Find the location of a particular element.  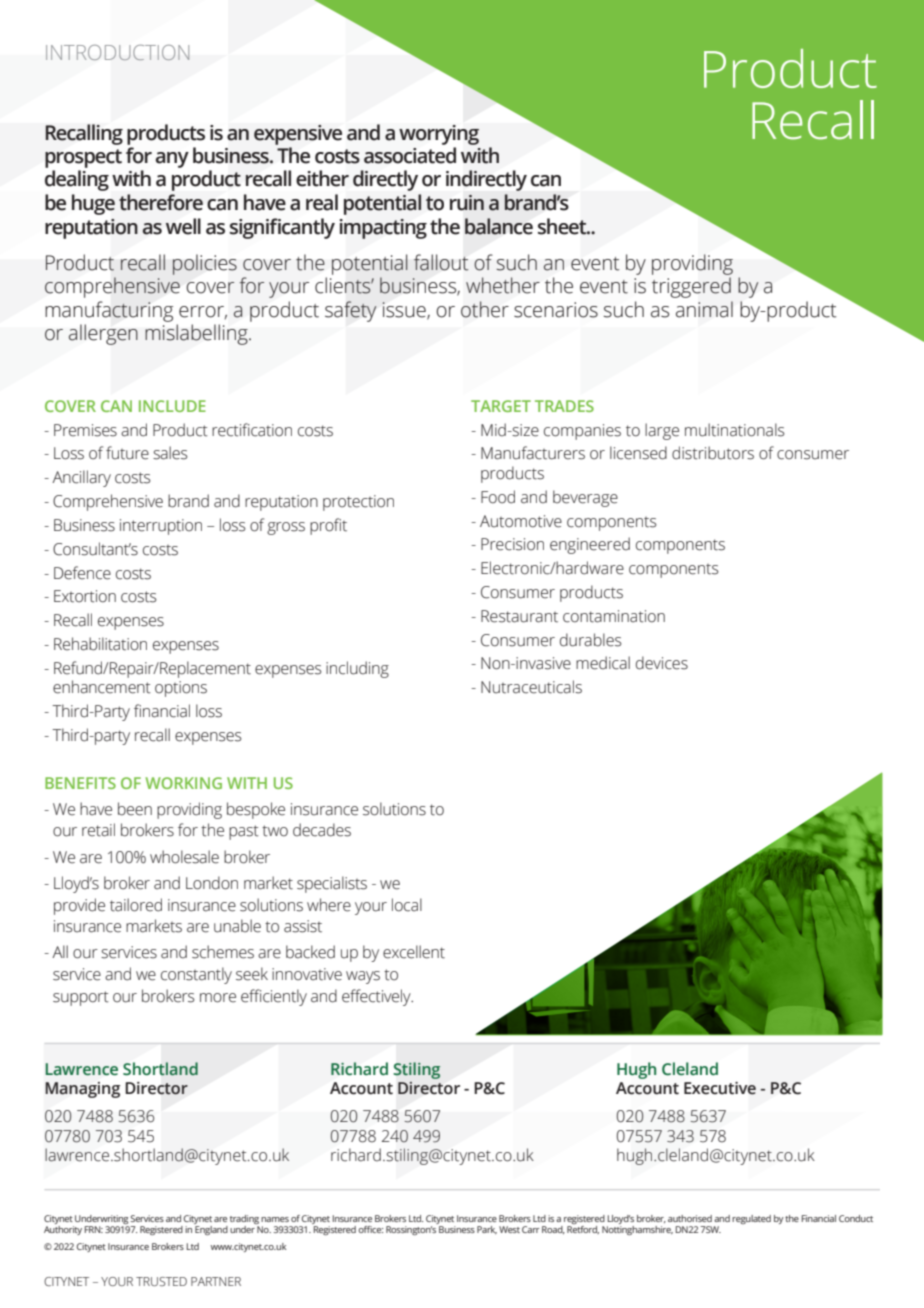

TRUSTED is located at coordinates (161, 1281).
